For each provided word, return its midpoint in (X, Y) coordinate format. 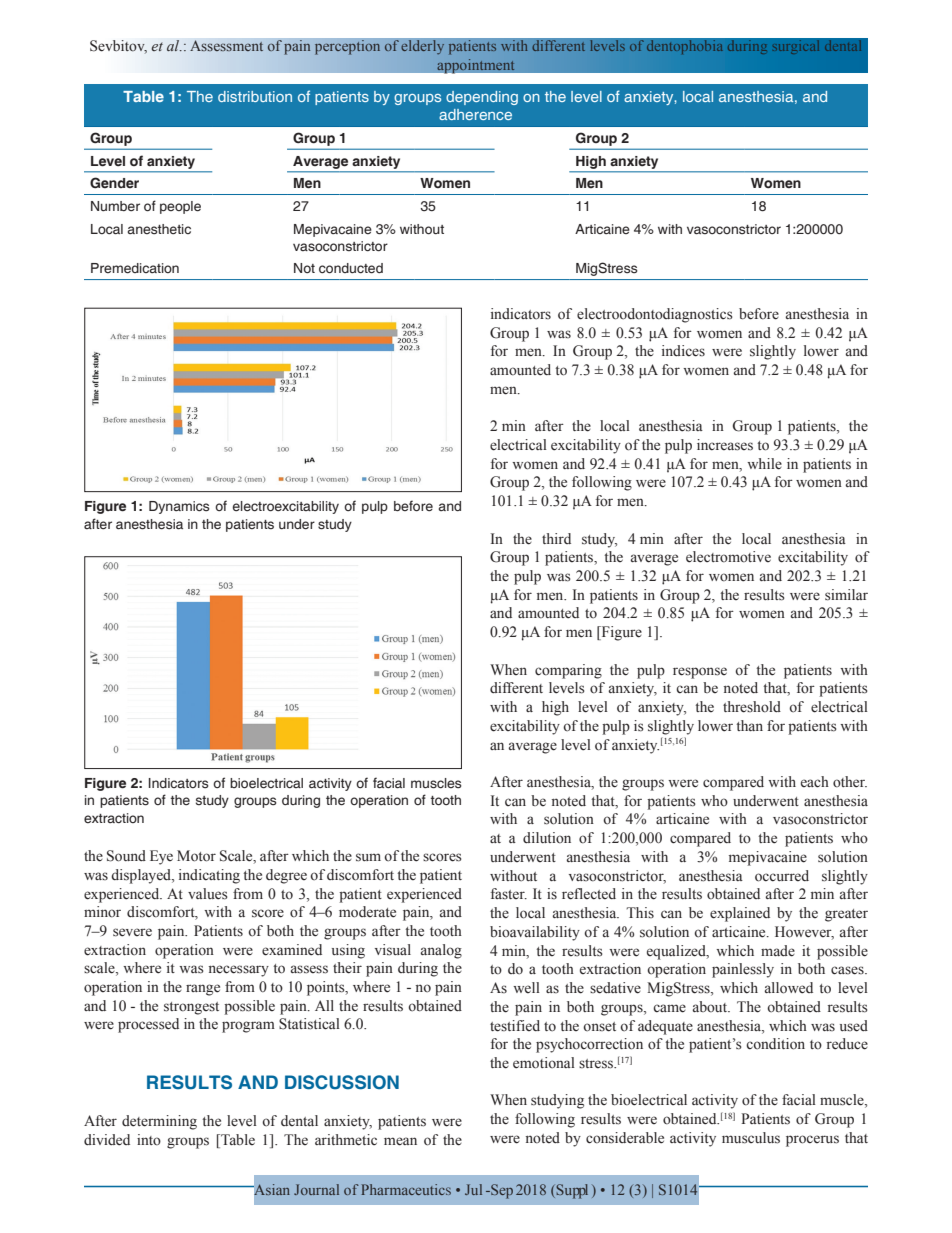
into (149, 1140)
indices (683, 351)
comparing (568, 671)
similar (846, 595)
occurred (782, 876)
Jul (473, 1189)
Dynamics (179, 507)
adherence (475, 114)
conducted (351, 268)
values (208, 894)
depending (482, 98)
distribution (255, 96)
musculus (751, 1138)
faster (509, 893)
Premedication (135, 268)
